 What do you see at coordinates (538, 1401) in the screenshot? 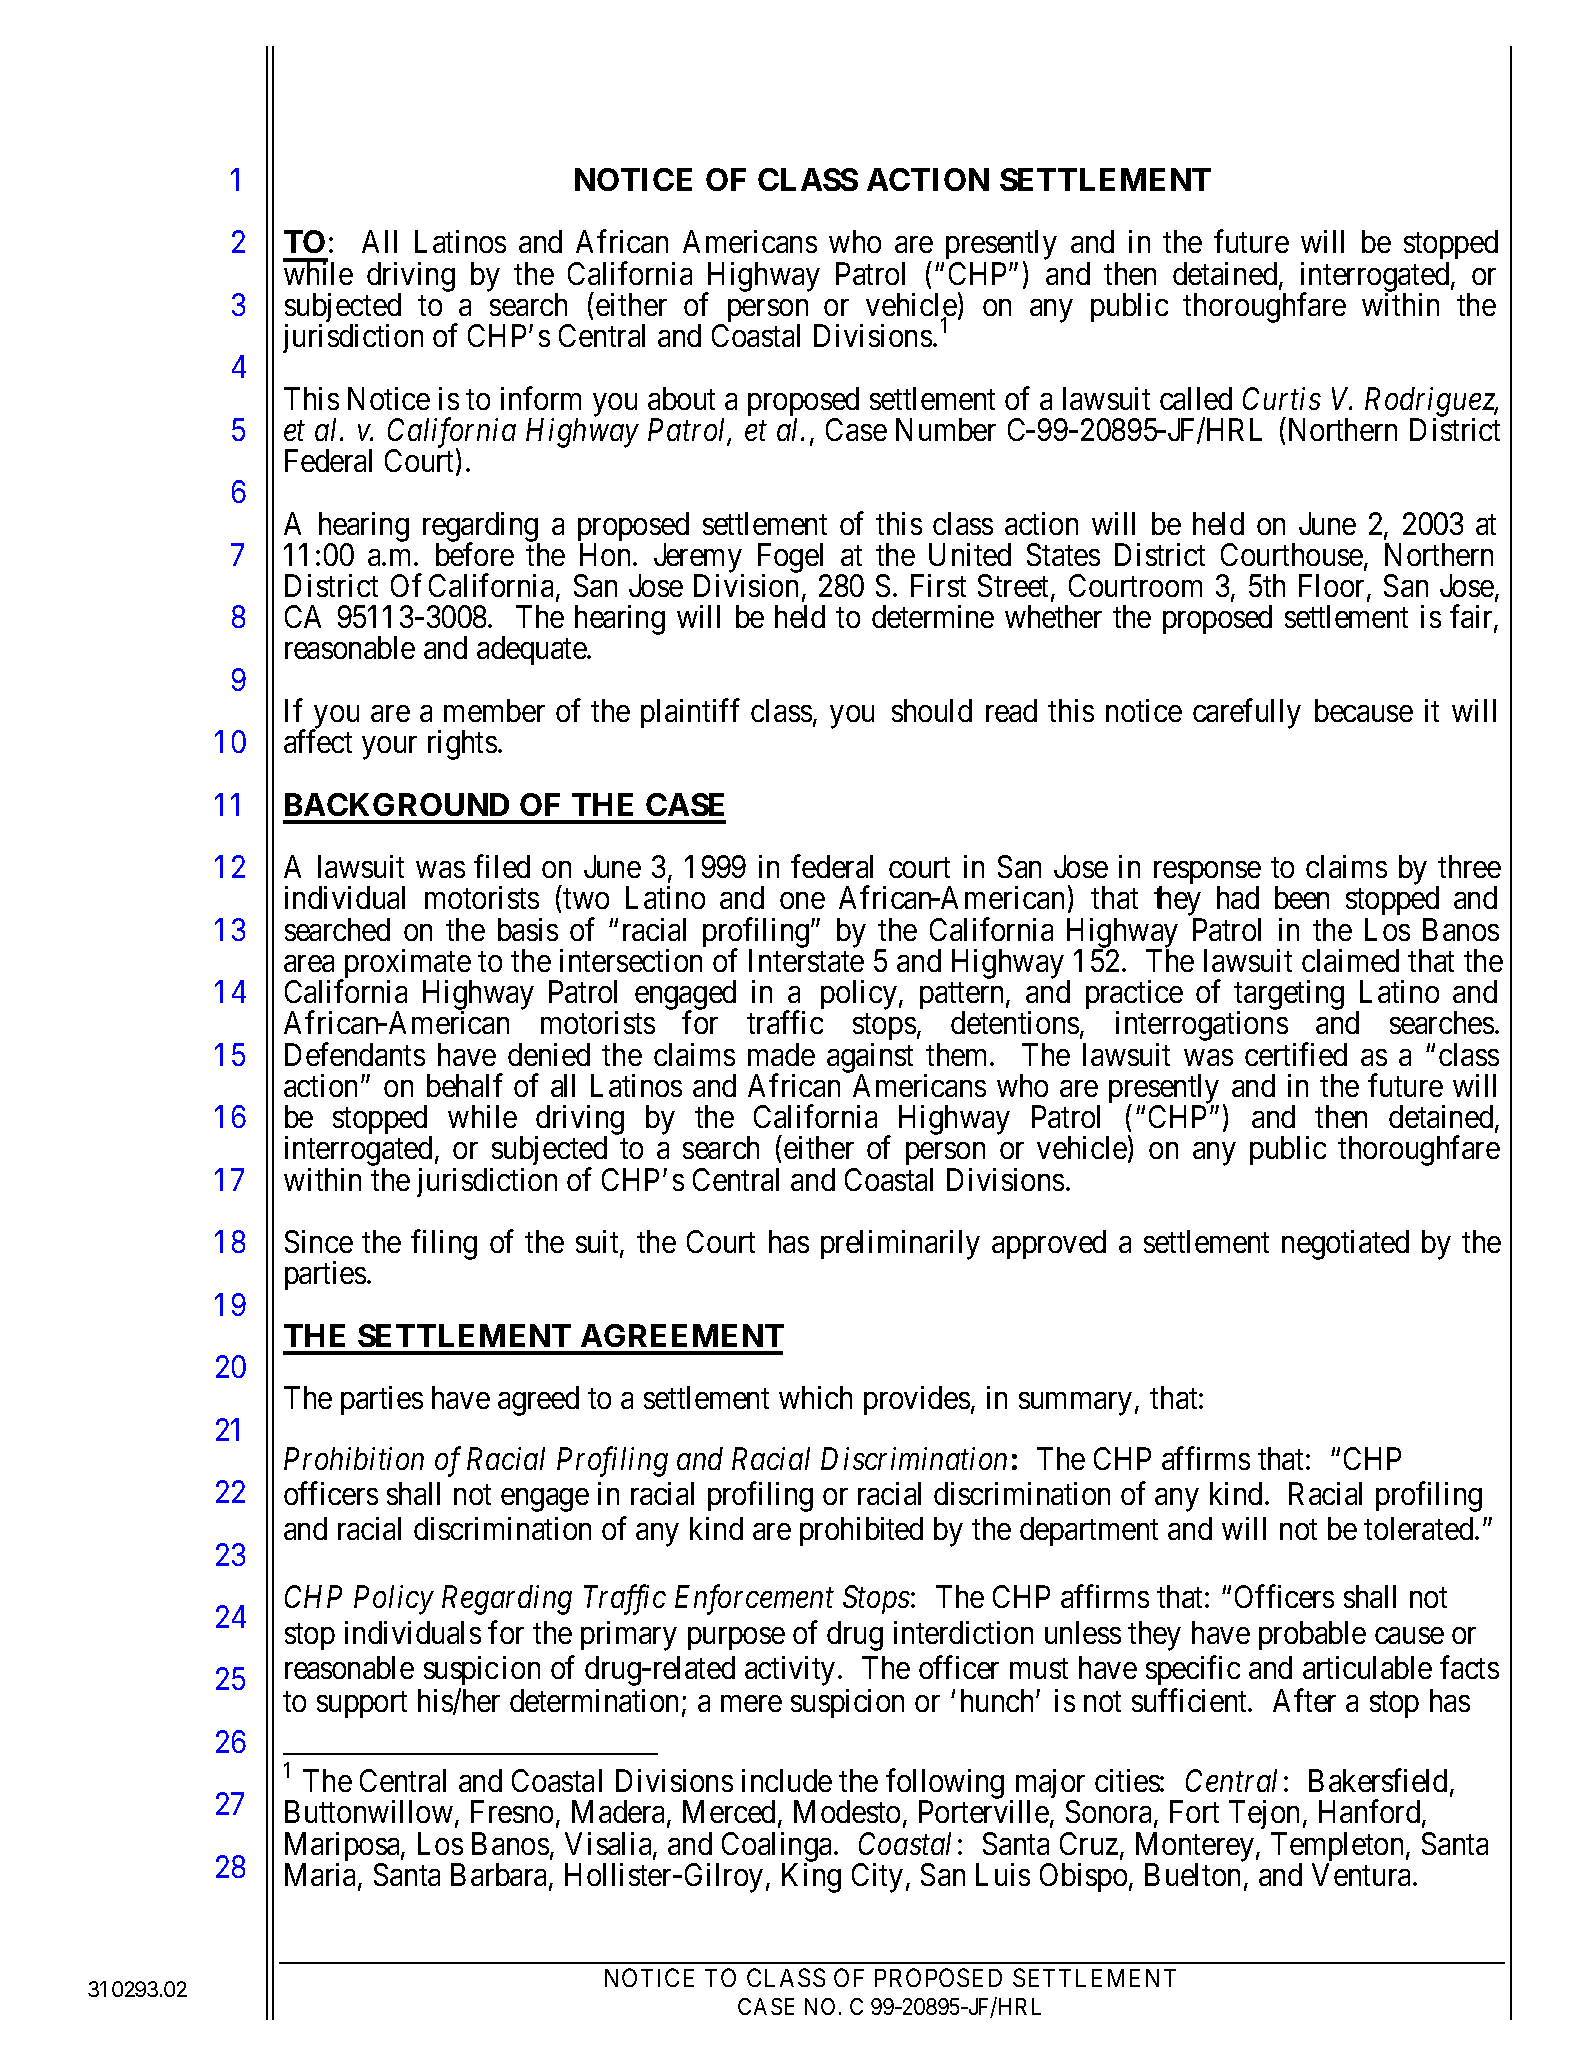
I see `agreed` at bounding box center [538, 1401].
